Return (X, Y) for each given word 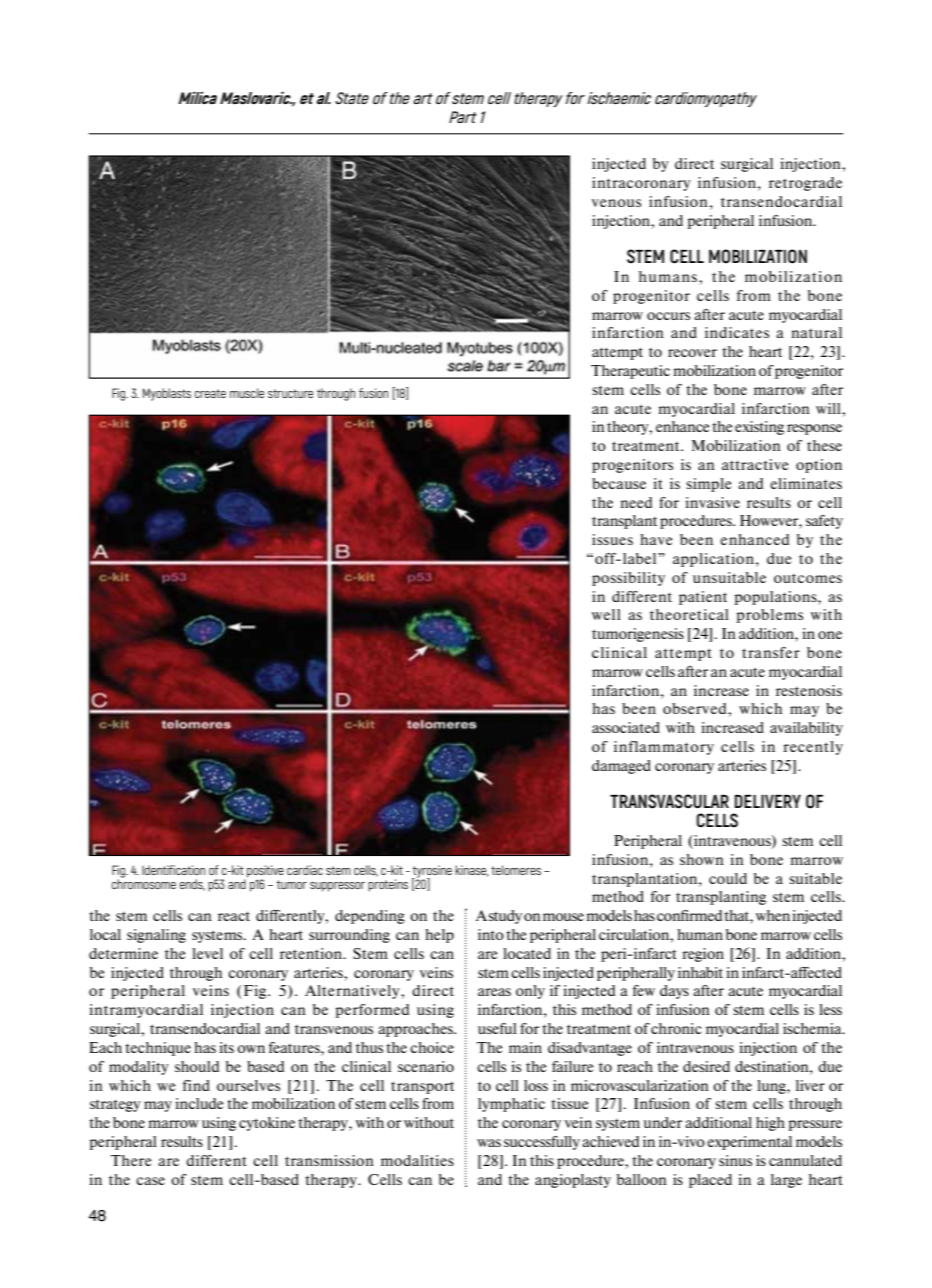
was (489, 1143)
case (150, 1181)
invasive (712, 502)
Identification (173, 870)
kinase (472, 871)
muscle (247, 393)
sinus (735, 1160)
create (210, 393)
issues (612, 539)
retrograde (805, 184)
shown (702, 859)
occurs (668, 316)
